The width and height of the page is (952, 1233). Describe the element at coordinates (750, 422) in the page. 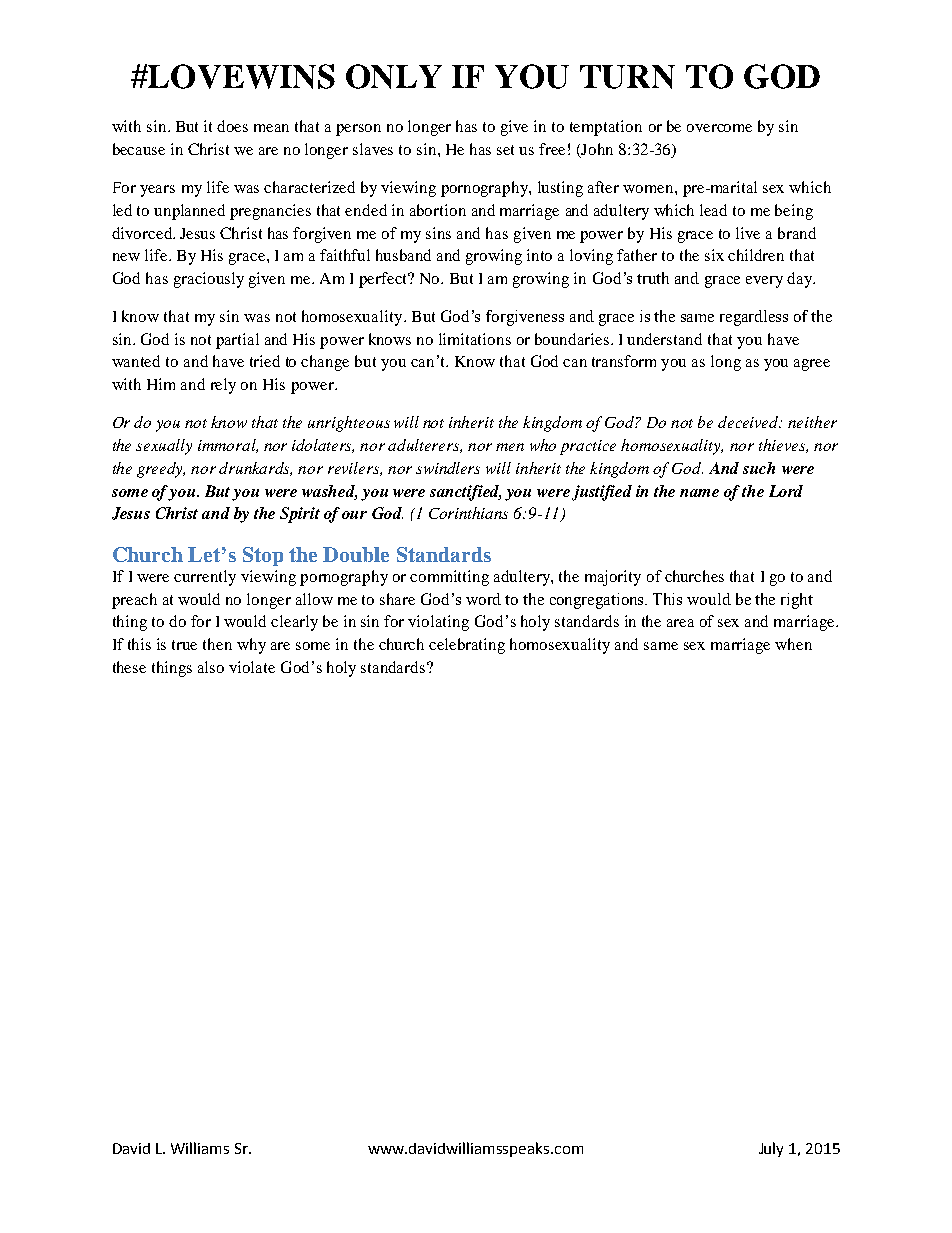

I see `deceived` at that location.
